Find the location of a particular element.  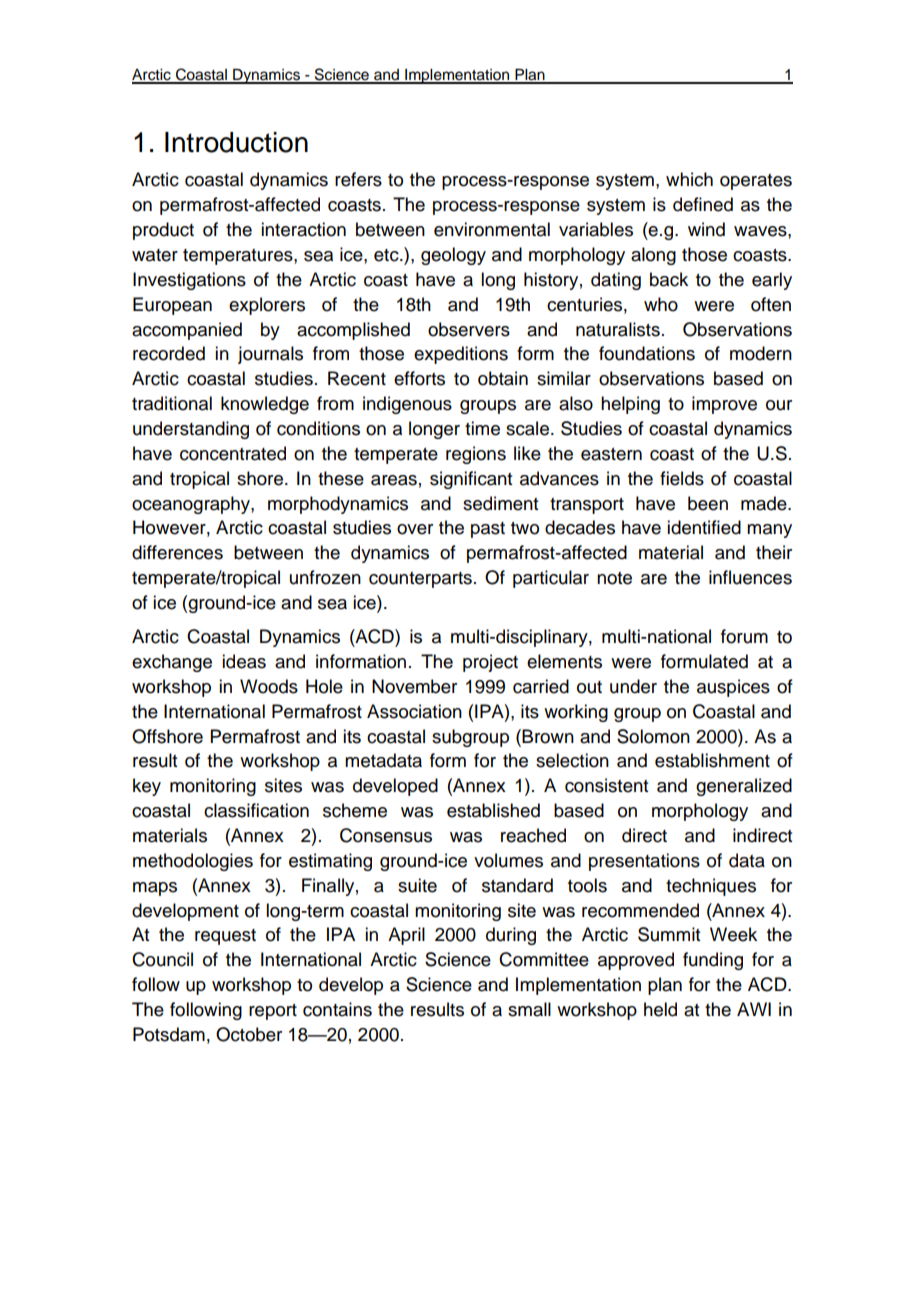

Introduction is located at coordinates (236, 142).
